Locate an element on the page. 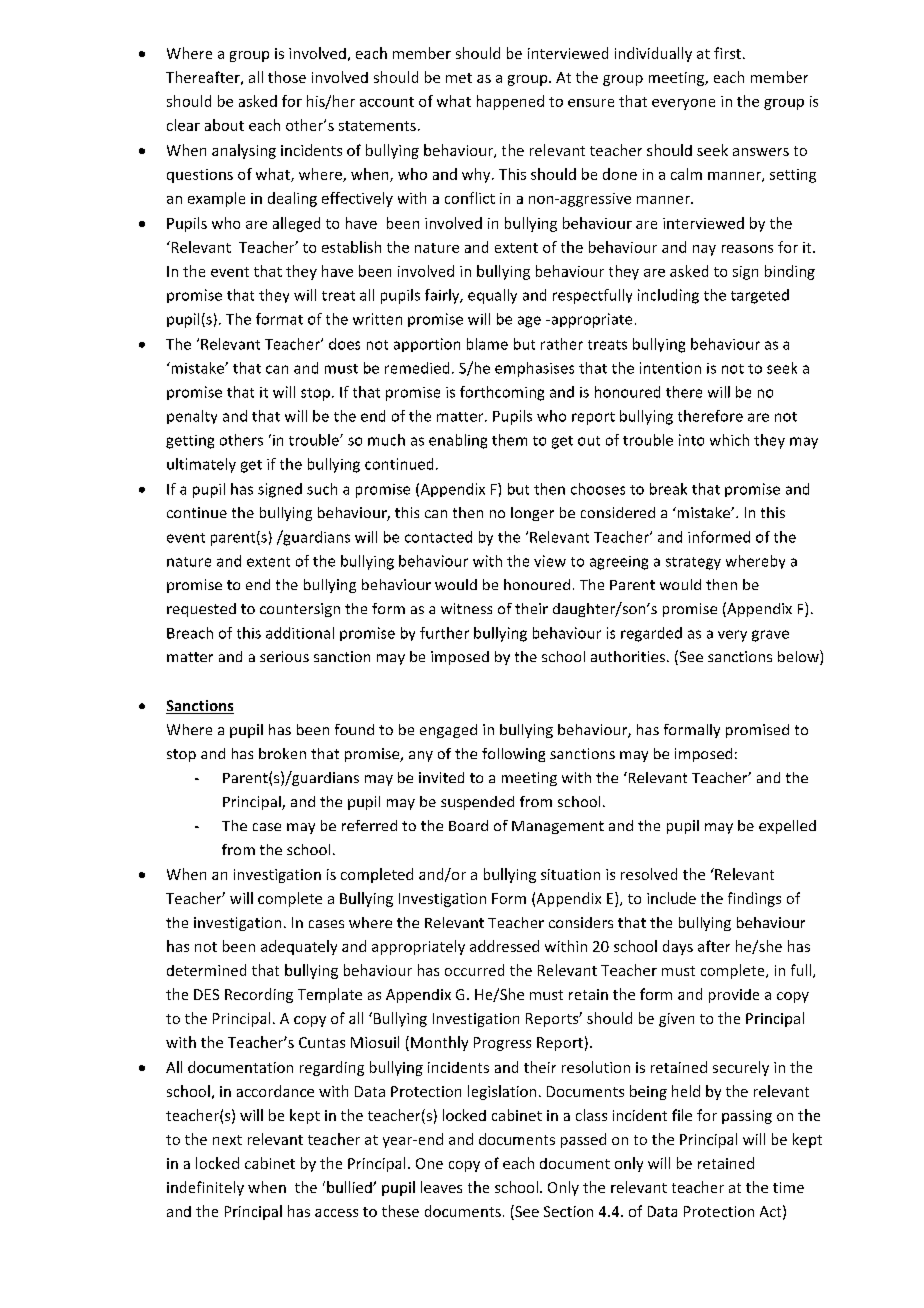 The image size is (924, 1308). next is located at coordinates (227, 1140).
